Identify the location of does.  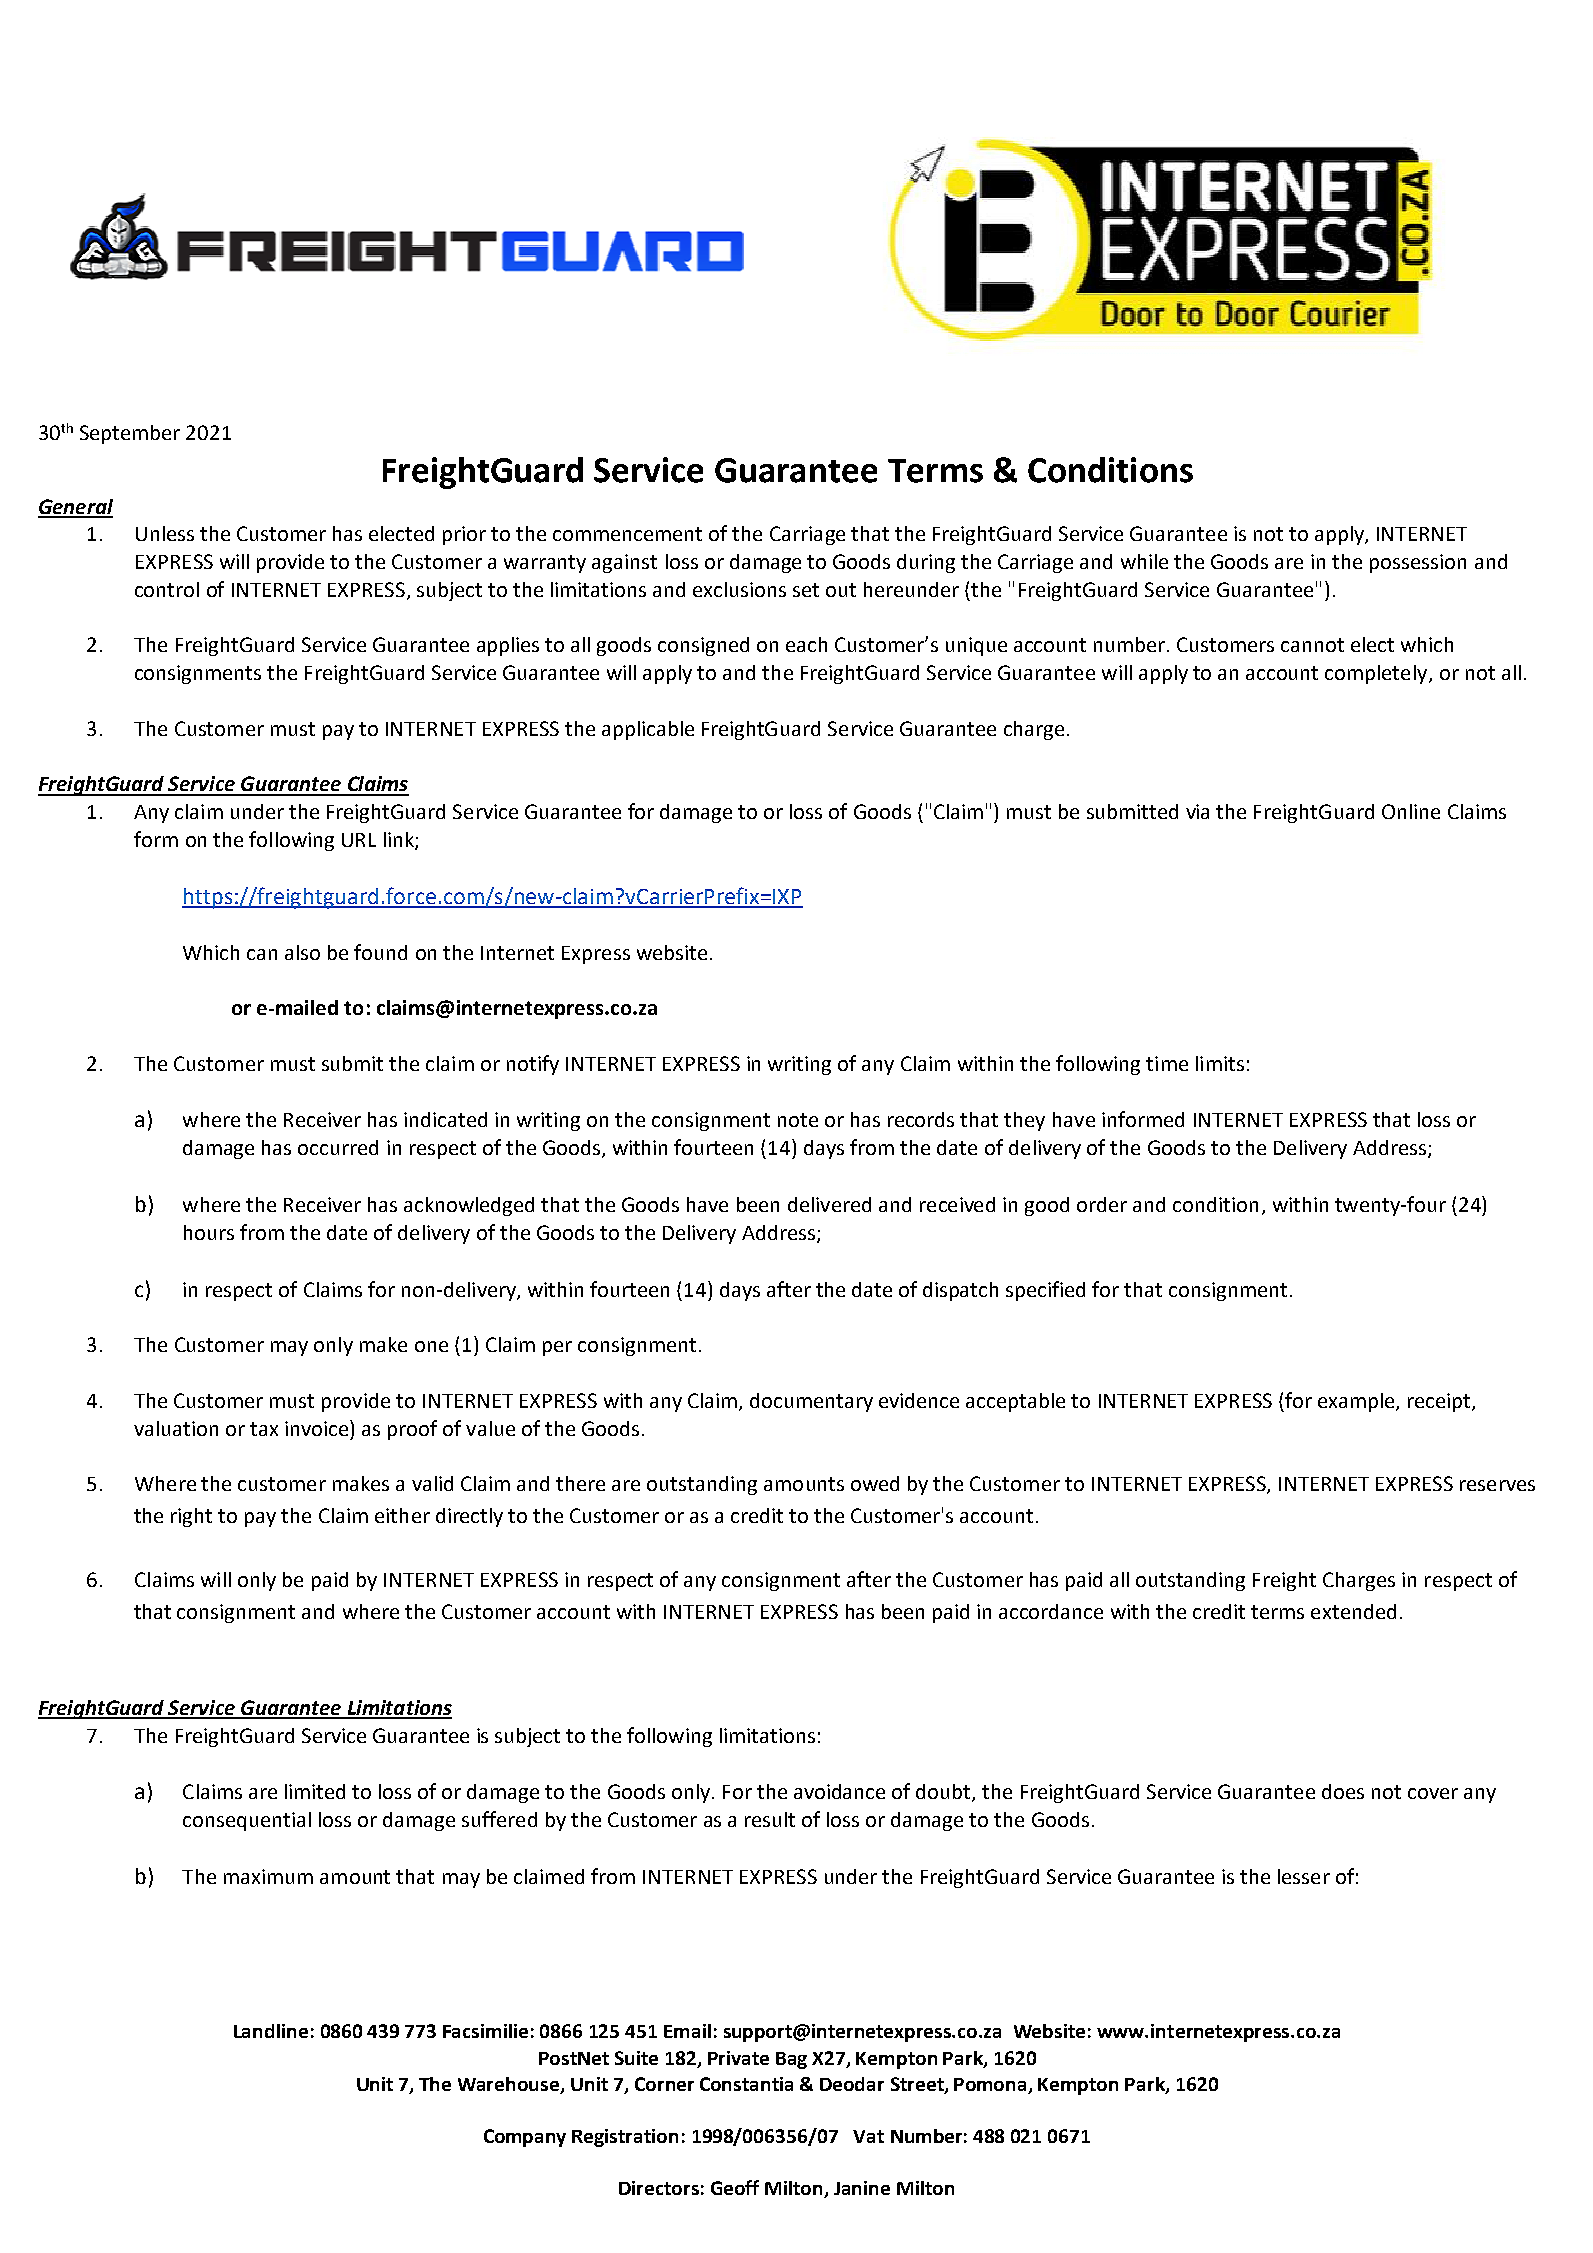
(1343, 1791).
